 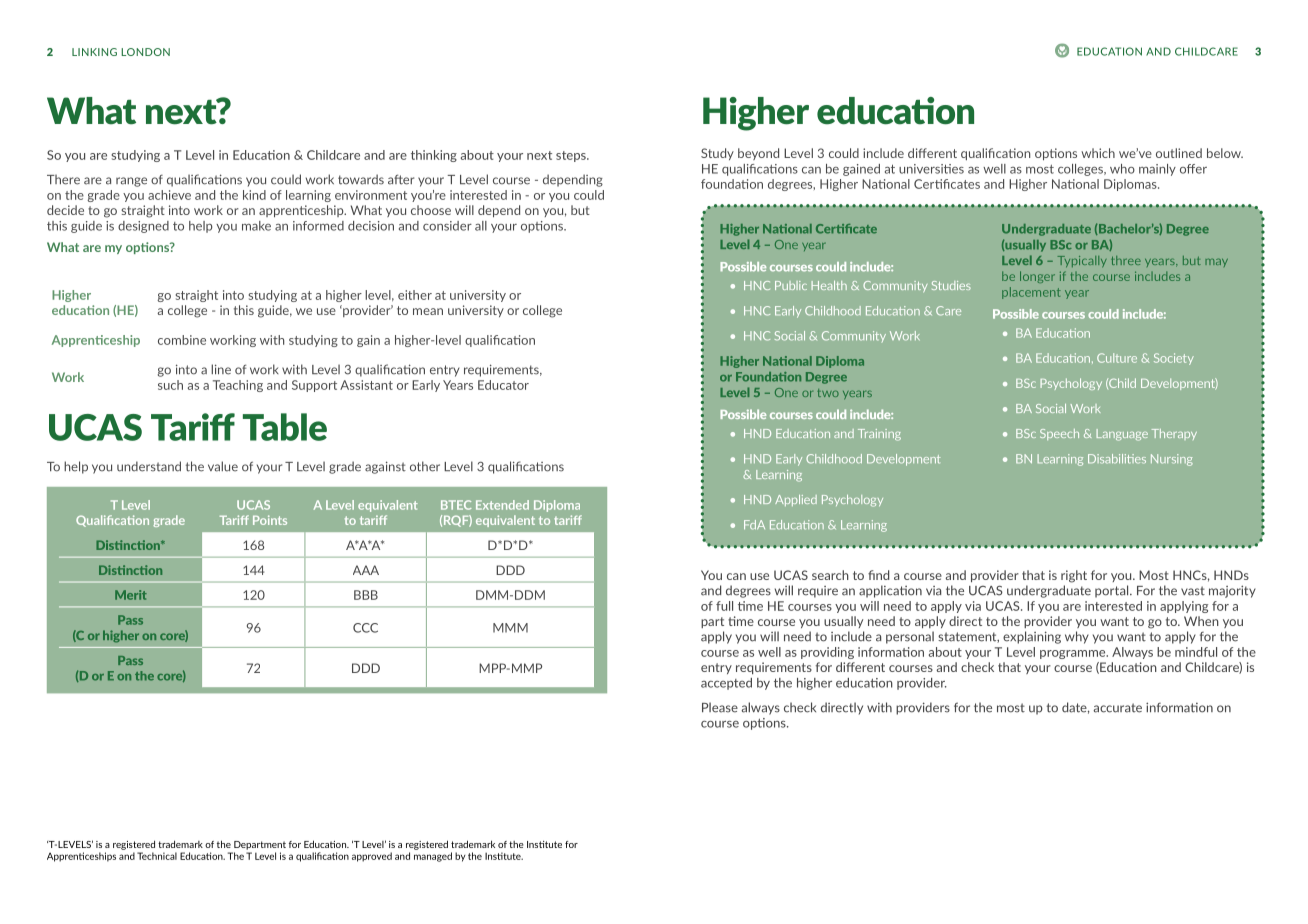 What do you see at coordinates (1117, 459) in the page?
I see `Disabilities` at bounding box center [1117, 459].
